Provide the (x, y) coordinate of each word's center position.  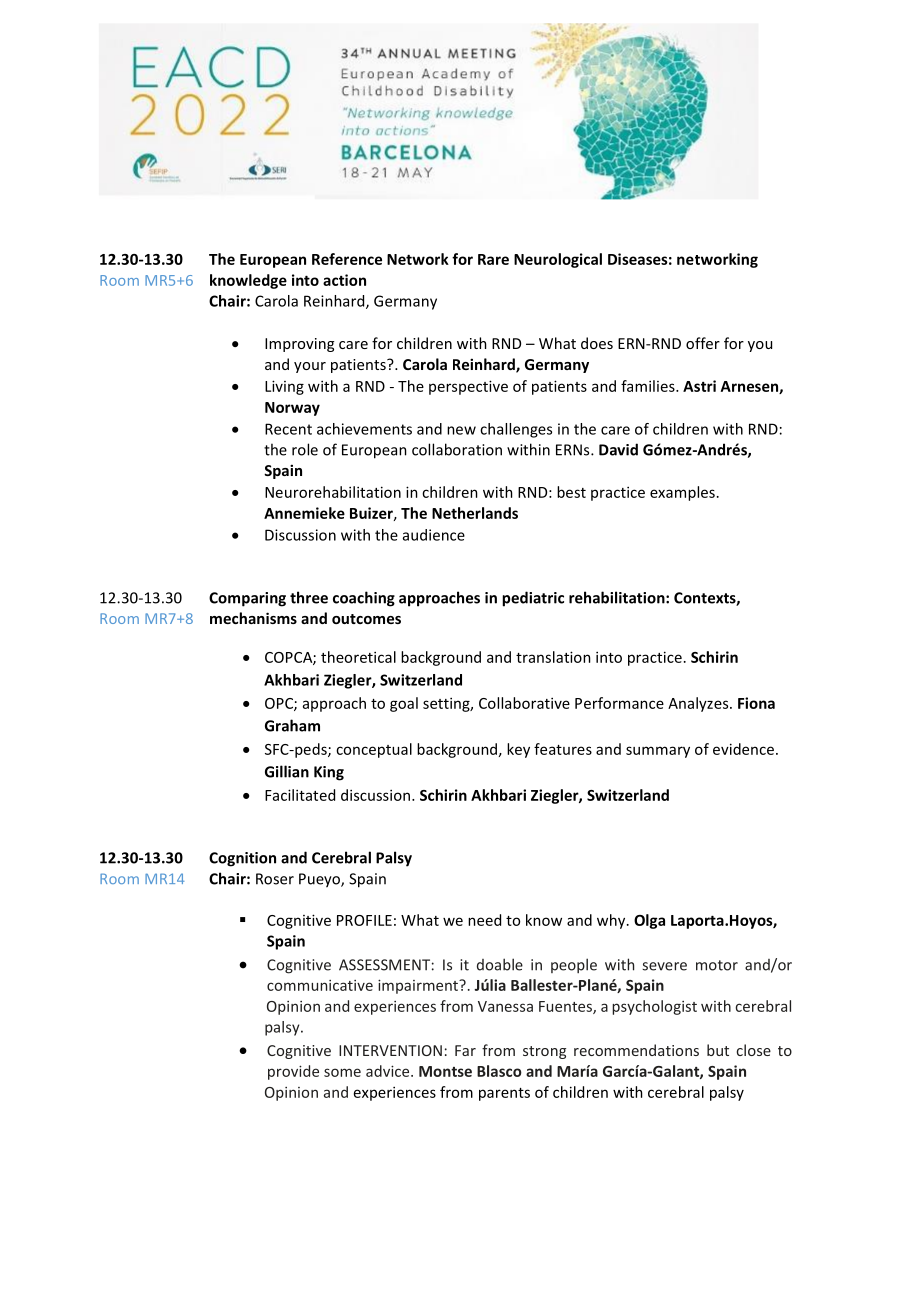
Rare (493, 259)
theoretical (358, 657)
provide (293, 1072)
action (344, 280)
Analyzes (699, 704)
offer (703, 343)
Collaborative (524, 703)
